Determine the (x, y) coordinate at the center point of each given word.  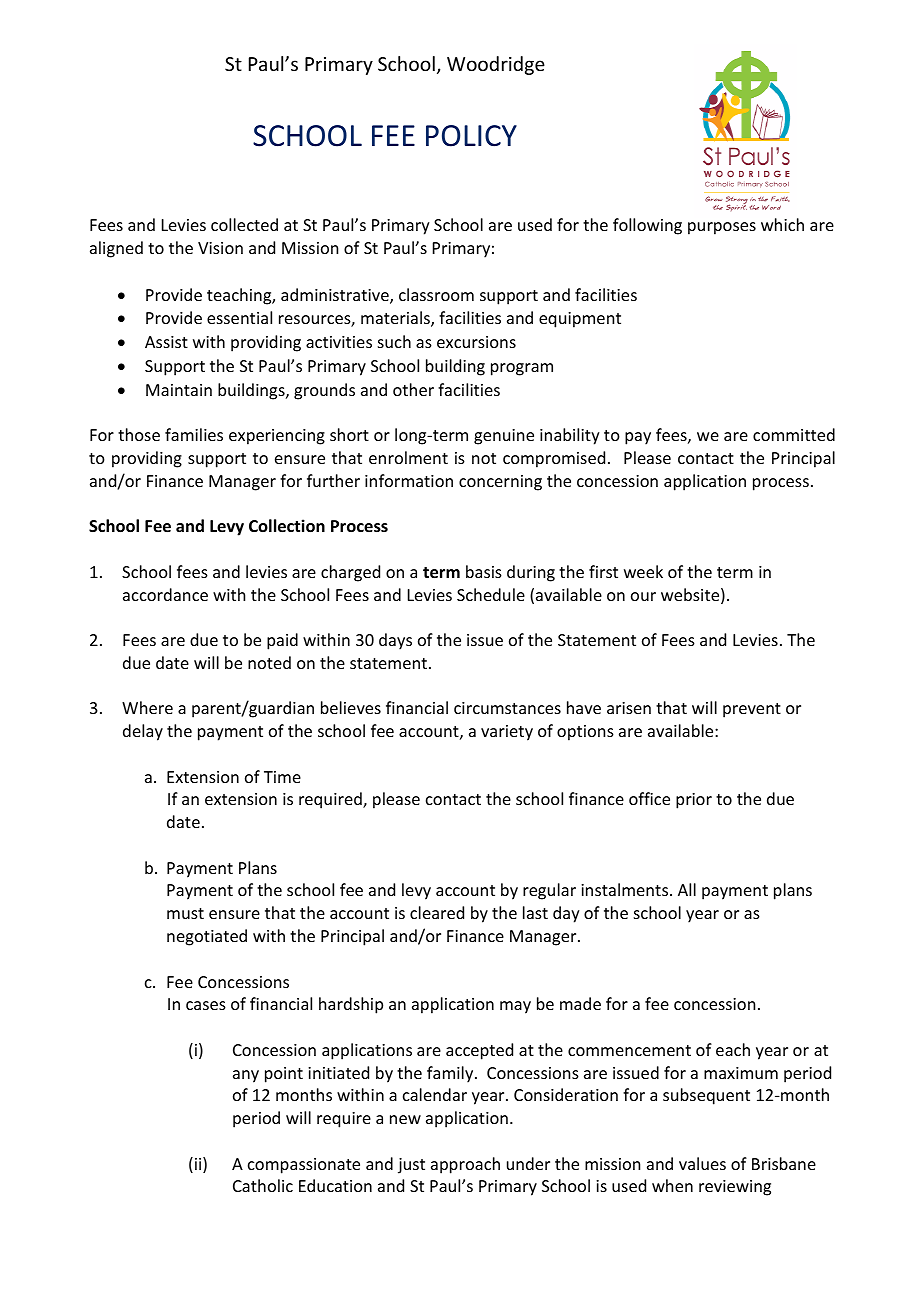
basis (484, 571)
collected (244, 224)
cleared (437, 912)
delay (143, 732)
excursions (476, 342)
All (687, 889)
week (643, 571)
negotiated (207, 937)
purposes (722, 228)
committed (794, 434)
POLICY (471, 136)
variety (507, 733)
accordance (165, 594)
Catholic (263, 1185)
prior (694, 801)
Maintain (179, 390)
